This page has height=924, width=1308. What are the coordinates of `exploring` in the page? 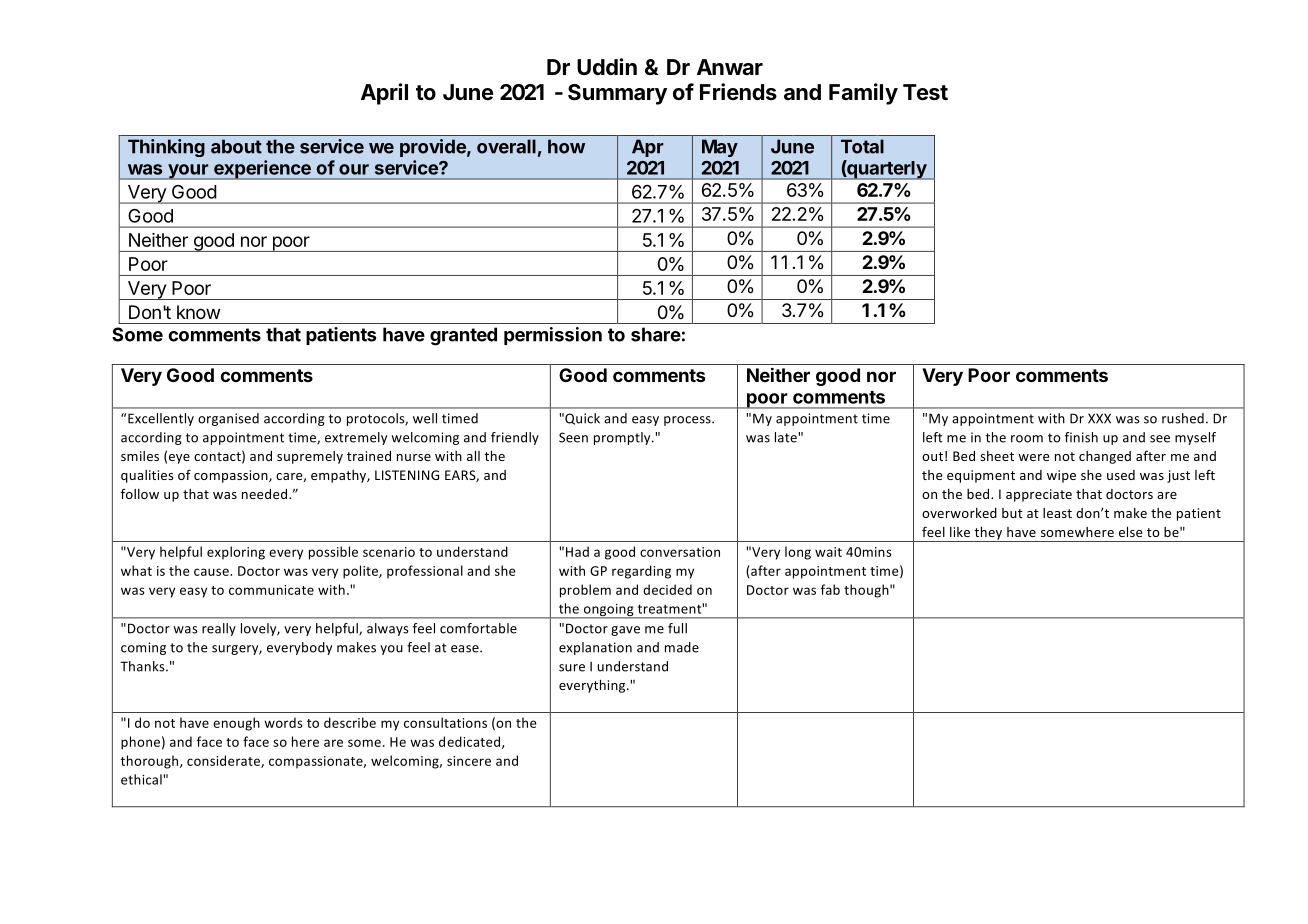 It's located at (236, 553).
